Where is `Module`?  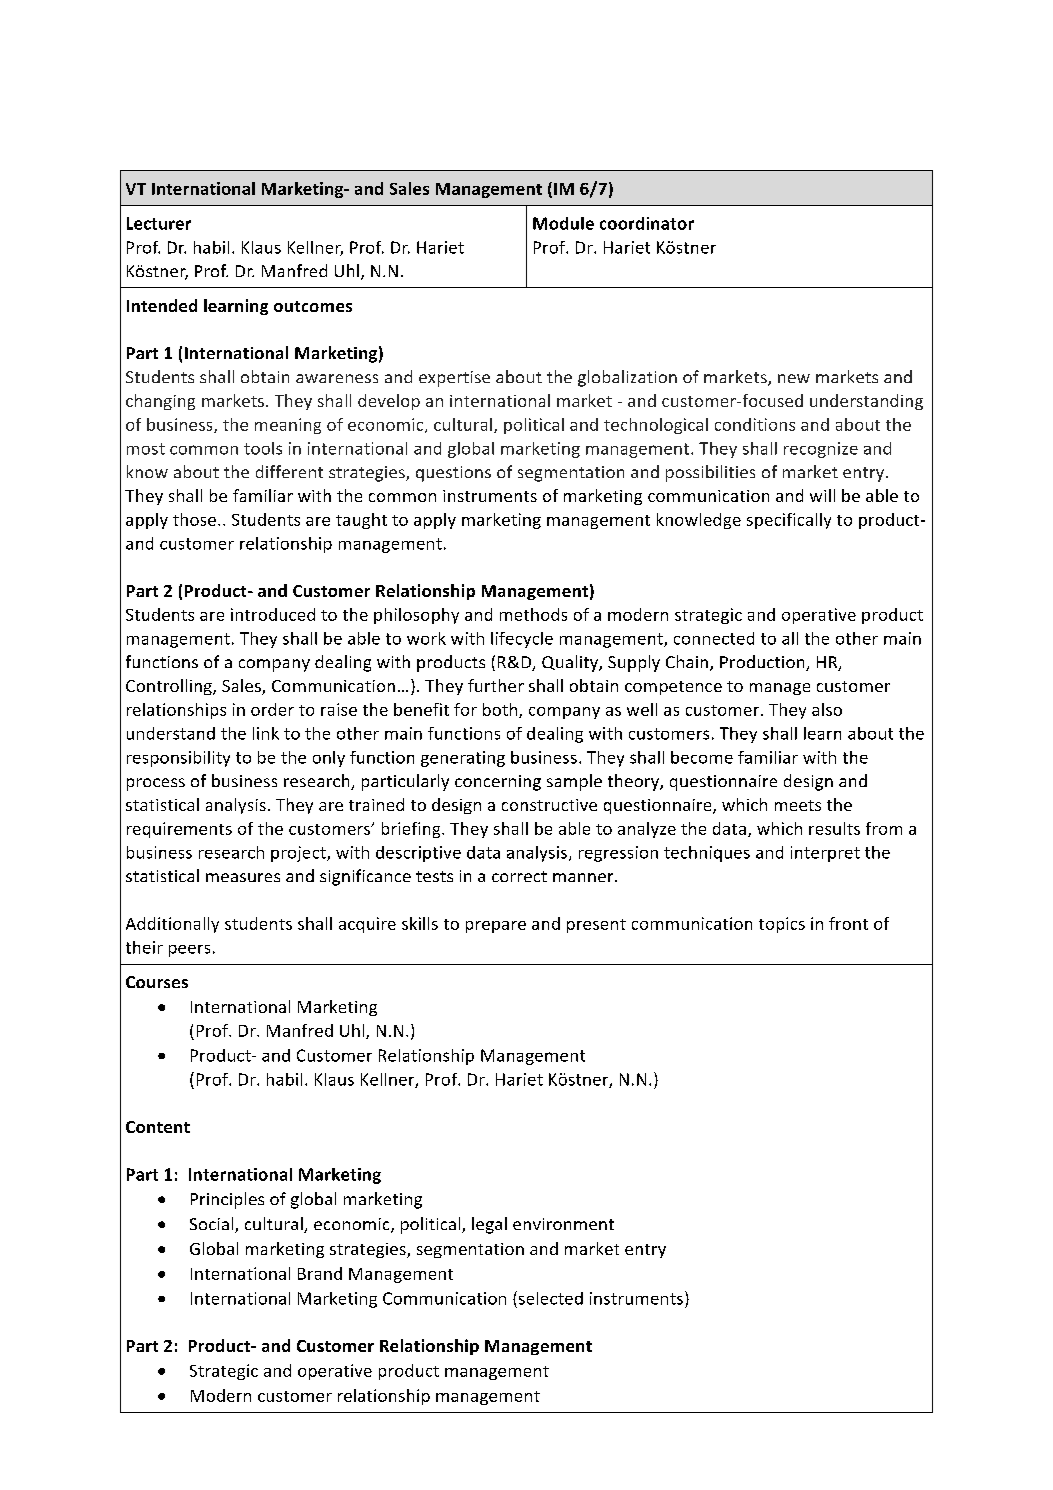 Module is located at coordinates (563, 223).
